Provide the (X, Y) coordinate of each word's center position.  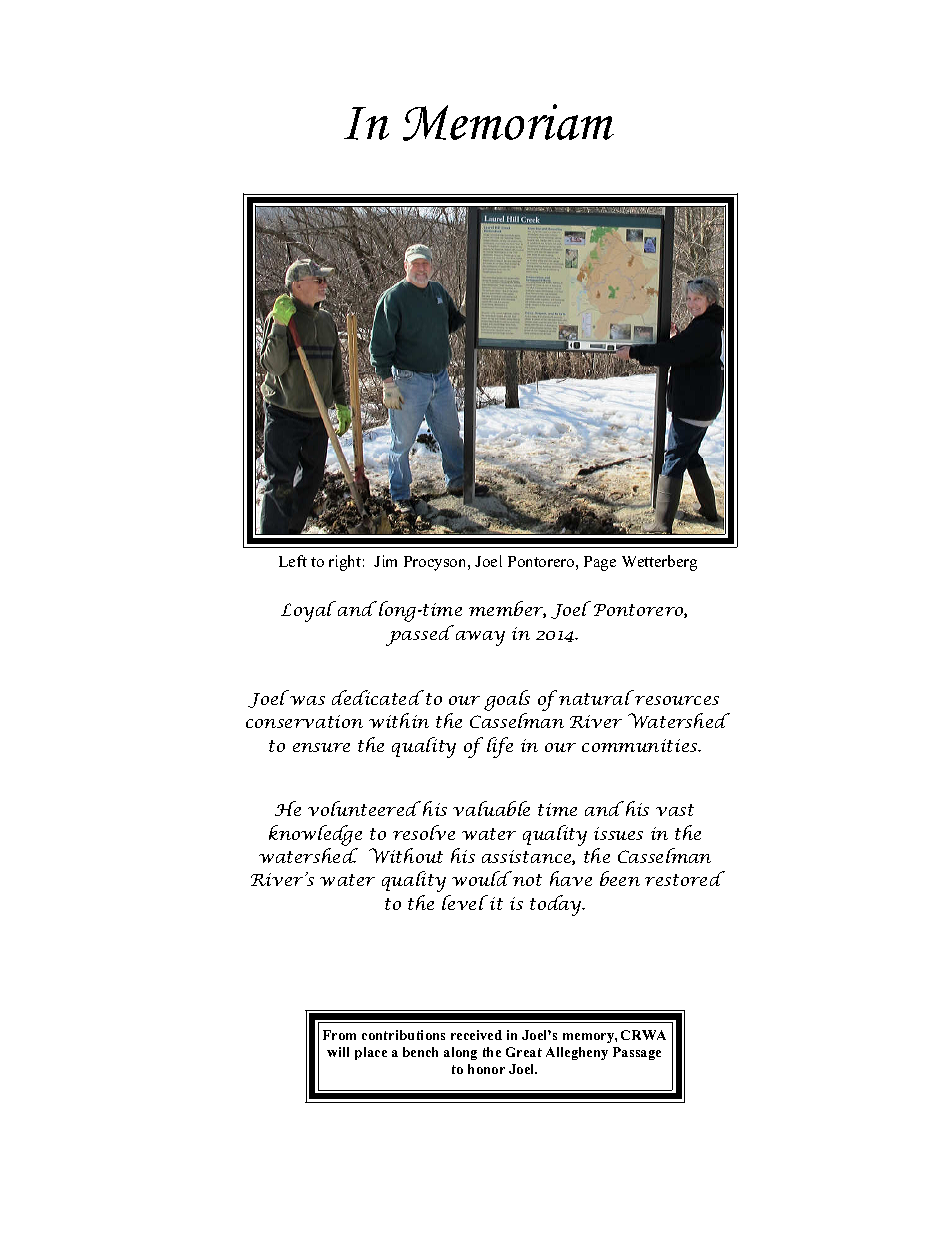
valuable (491, 808)
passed (420, 635)
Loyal (308, 611)
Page (600, 563)
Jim (385, 561)
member (507, 609)
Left (293, 561)
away (480, 638)
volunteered (364, 808)
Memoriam (508, 122)
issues (618, 833)
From (339, 1035)
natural (596, 697)
